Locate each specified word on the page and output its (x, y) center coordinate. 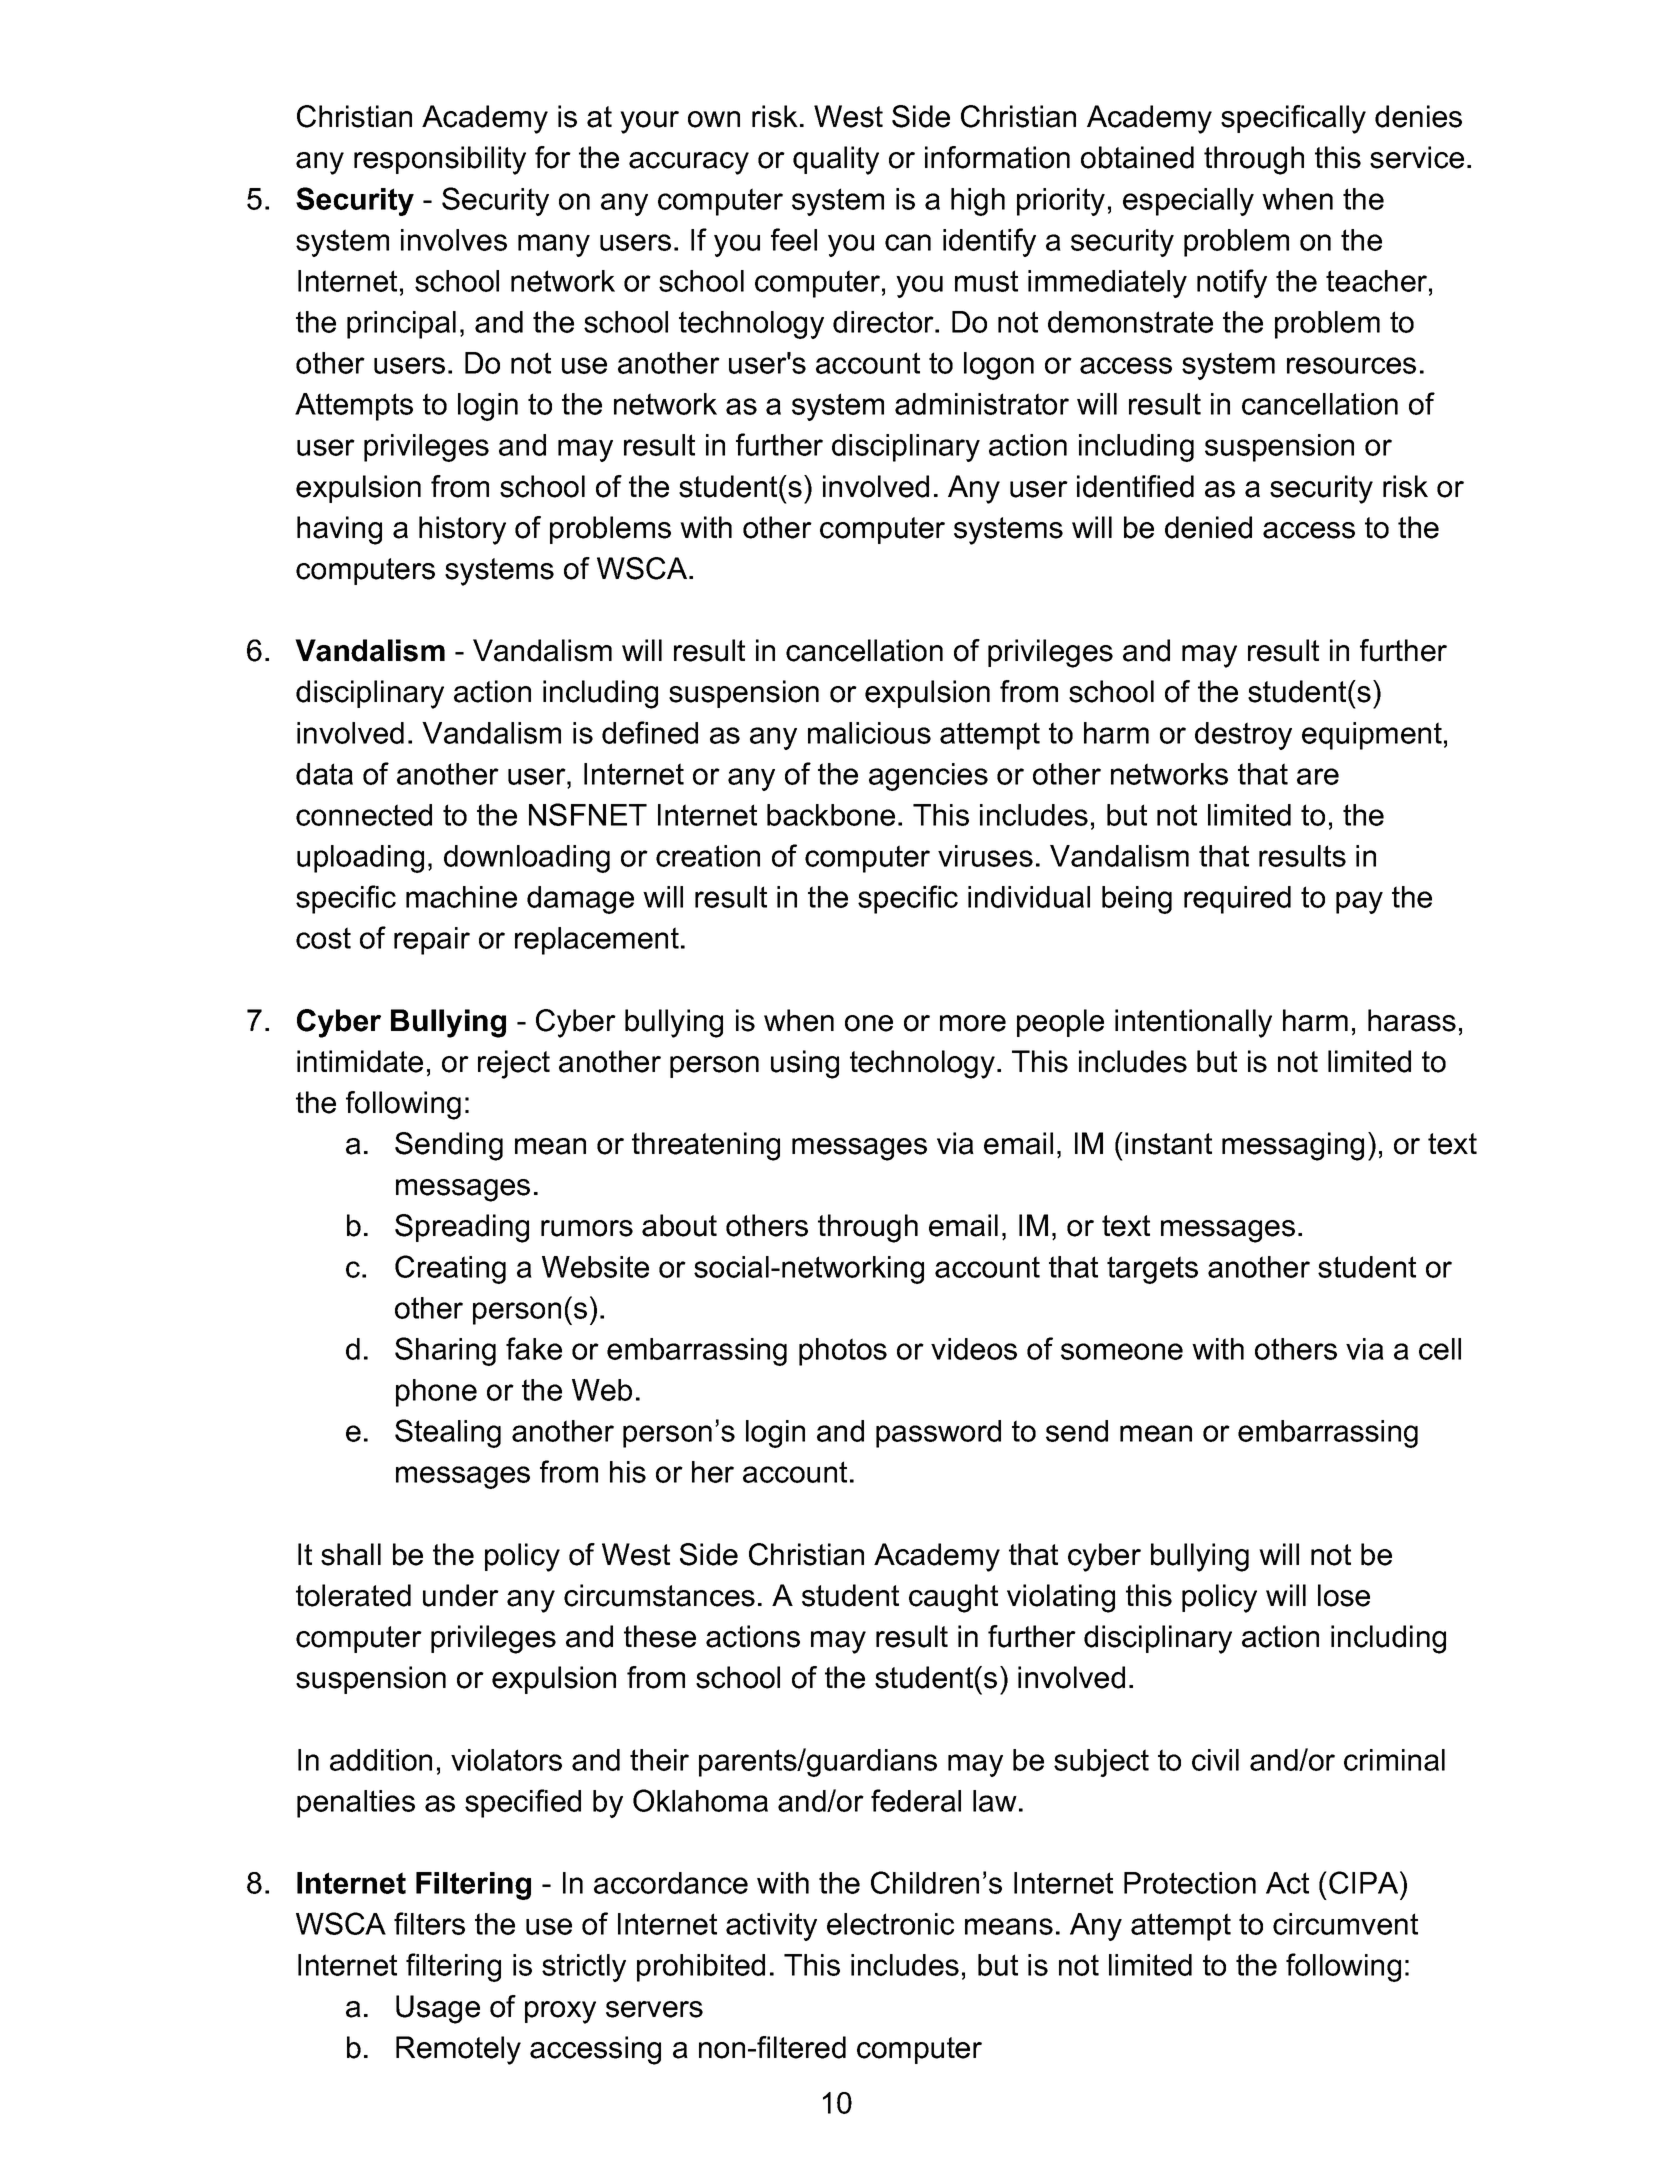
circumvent (1345, 1924)
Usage (438, 2009)
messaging (1293, 1146)
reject (514, 1064)
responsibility (440, 160)
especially (1188, 202)
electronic (890, 1924)
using (805, 1064)
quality (836, 160)
